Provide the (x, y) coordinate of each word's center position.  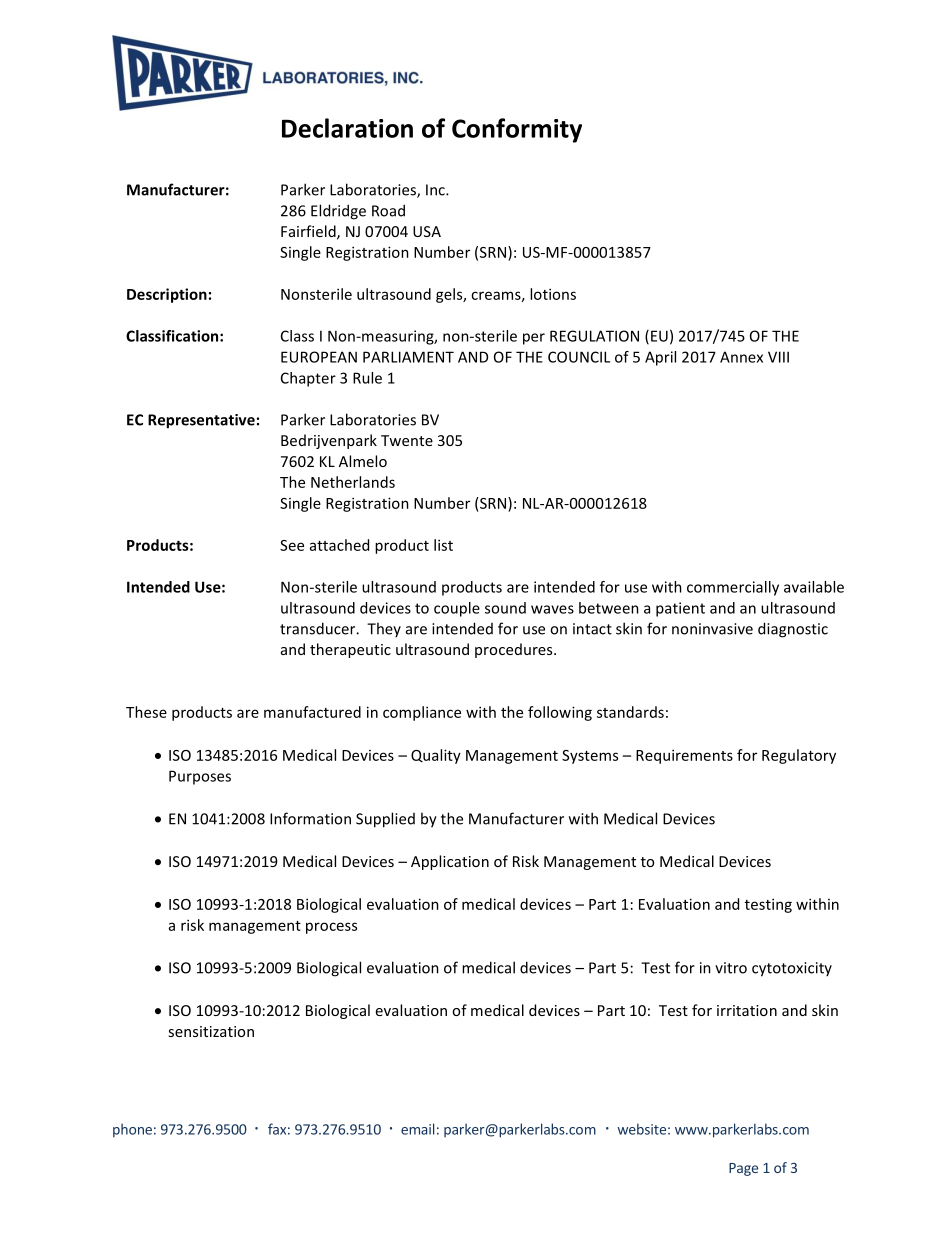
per (534, 339)
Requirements (684, 756)
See (292, 545)
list (443, 545)
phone (132, 1130)
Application (450, 862)
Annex (741, 357)
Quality (436, 756)
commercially (733, 588)
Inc (436, 190)
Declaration (347, 128)
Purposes (200, 777)
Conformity (517, 130)
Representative (201, 421)
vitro (731, 968)
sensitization (211, 1031)
